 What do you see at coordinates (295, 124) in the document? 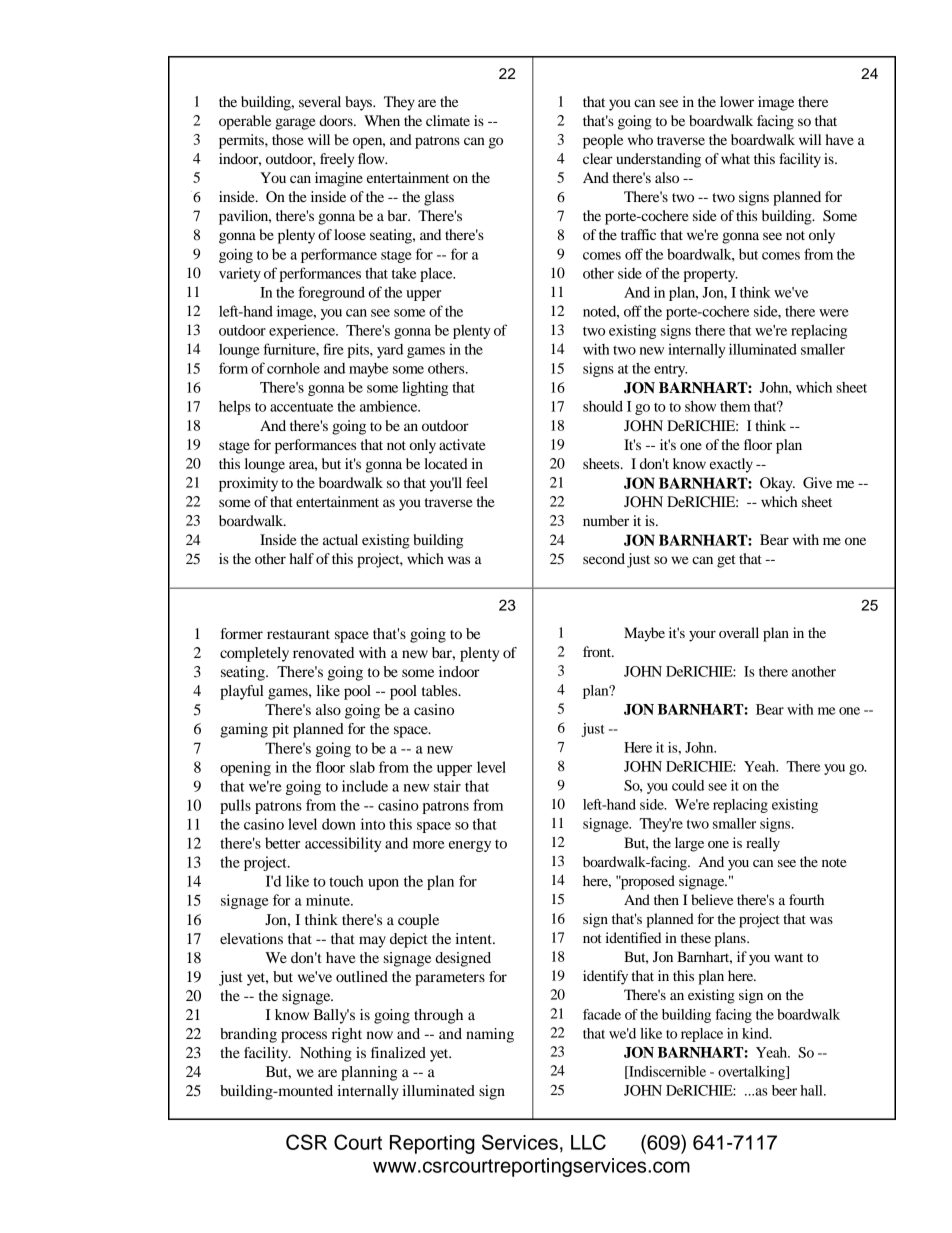
I see `garage` at bounding box center [295, 124].
